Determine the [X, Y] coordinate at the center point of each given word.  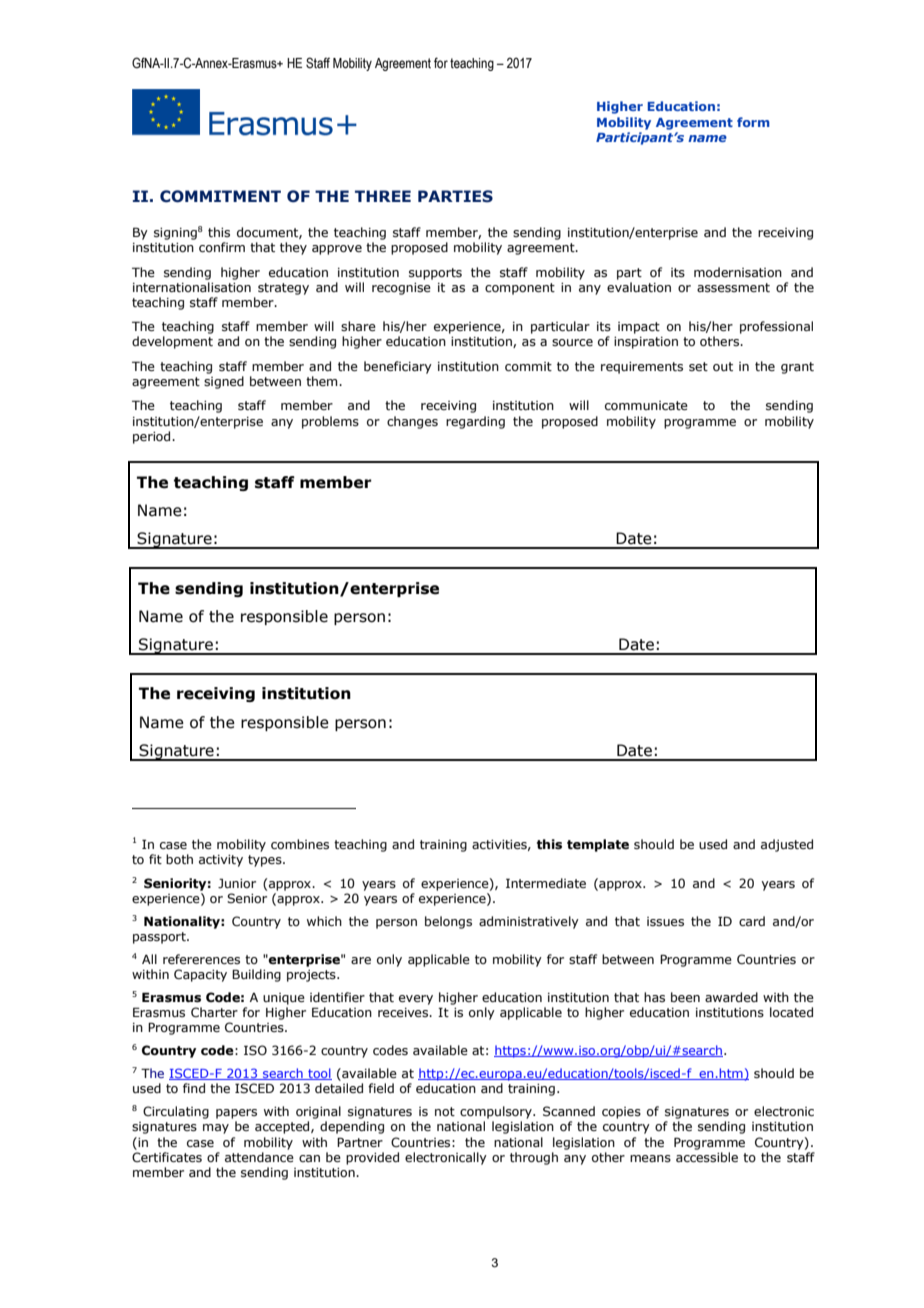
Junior [237, 883]
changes [412, 422]
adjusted [787, 845]
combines [300, 844]
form [753, 122]
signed [224, 382]
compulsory [497, 1112]
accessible [707, 1157]
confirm [222, 247]
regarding [475, 422]
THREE [383, 196]
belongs [448, 922]
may [216, 1129]
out [723, 366]
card [752, 921]
